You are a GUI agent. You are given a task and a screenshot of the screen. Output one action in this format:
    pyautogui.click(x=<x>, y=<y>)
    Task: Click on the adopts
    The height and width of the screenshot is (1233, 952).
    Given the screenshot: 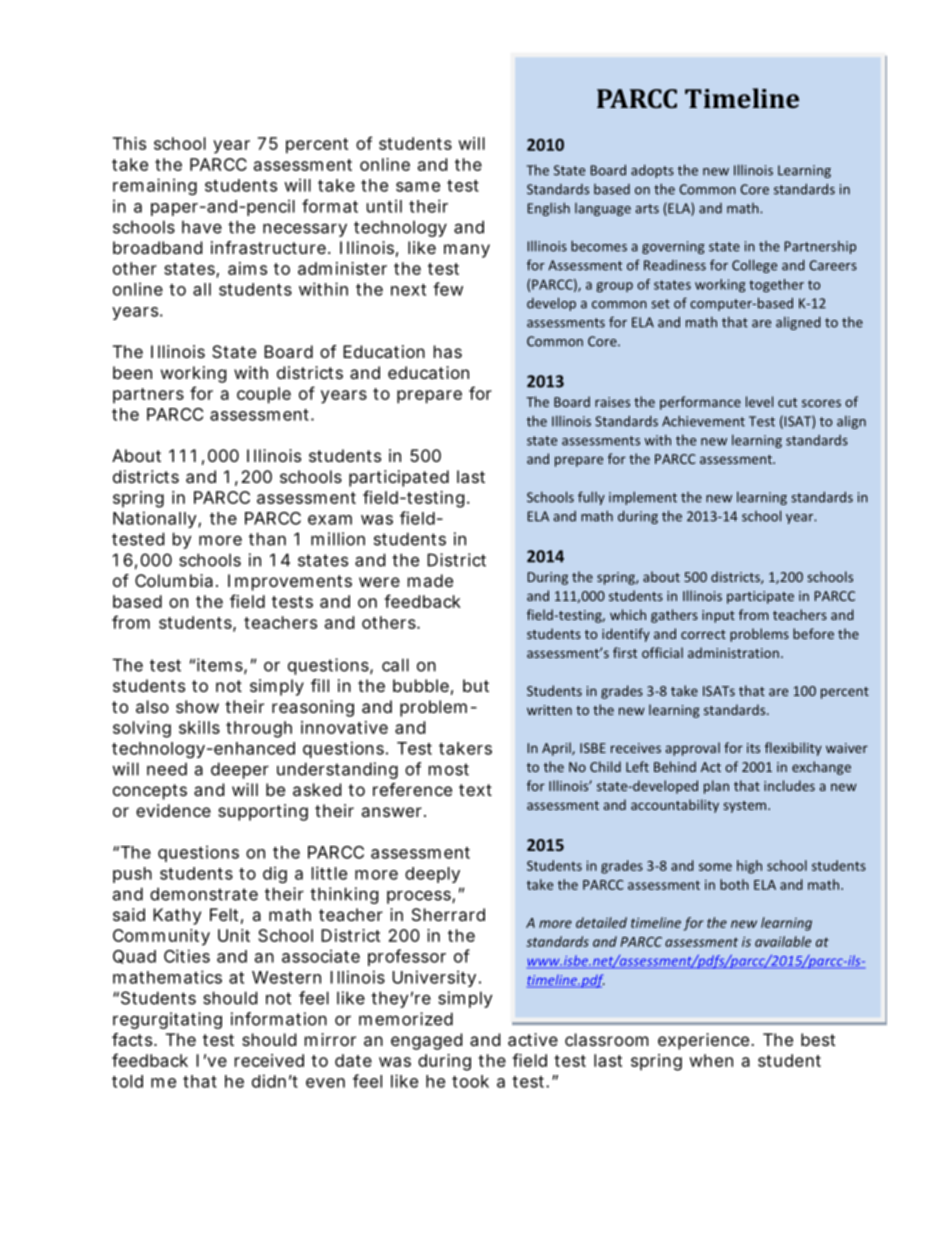 What is the action you would take?
    pyautogui.click(x=652, y=171)
